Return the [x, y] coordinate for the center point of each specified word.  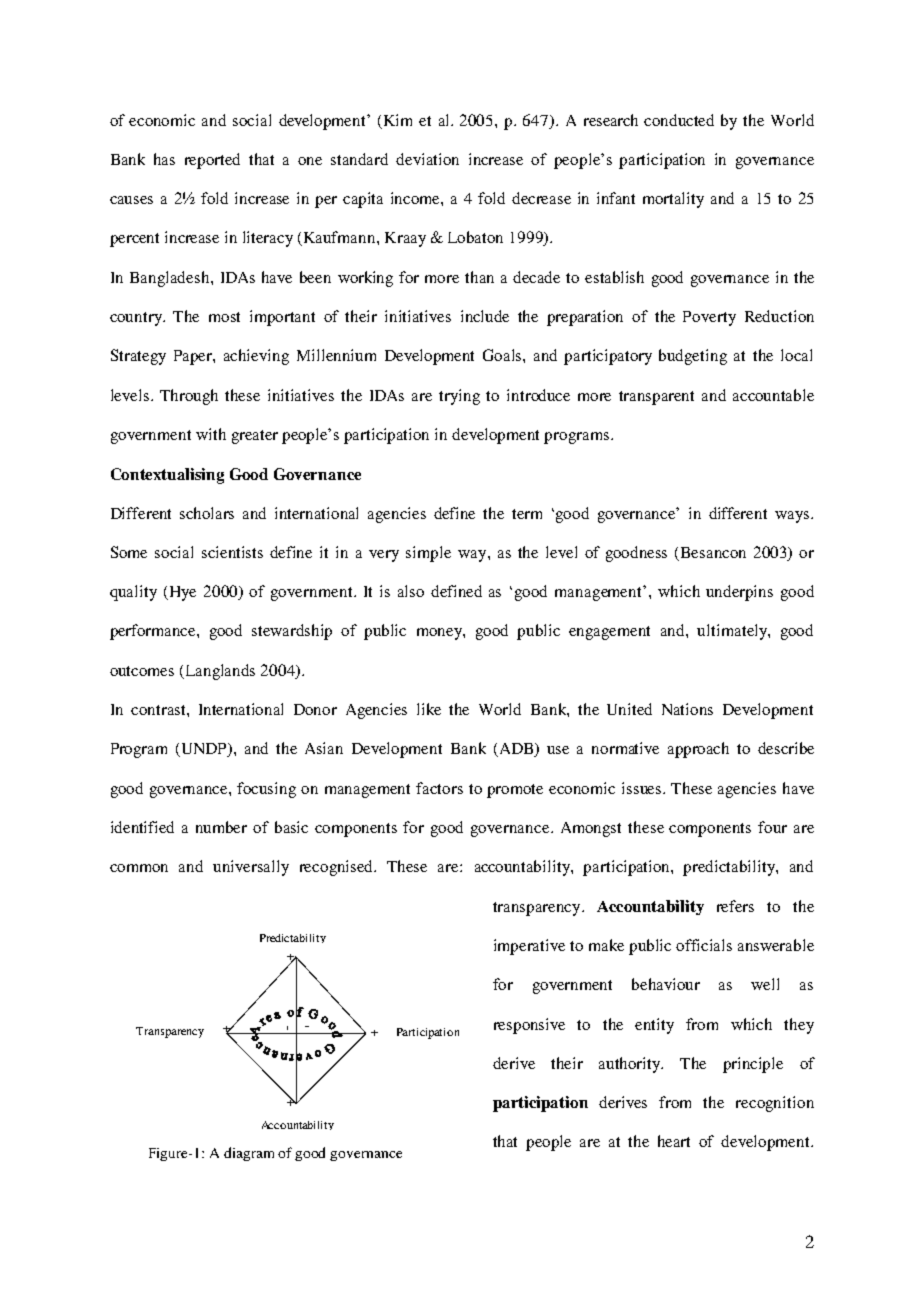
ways [793, 517]
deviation [427, 159]
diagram [249, 1154]
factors [439, 788]
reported [212, 161]
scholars [207, 513]
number [221, 827]
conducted [679, 120]
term [527, 514]
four [772, 827]
